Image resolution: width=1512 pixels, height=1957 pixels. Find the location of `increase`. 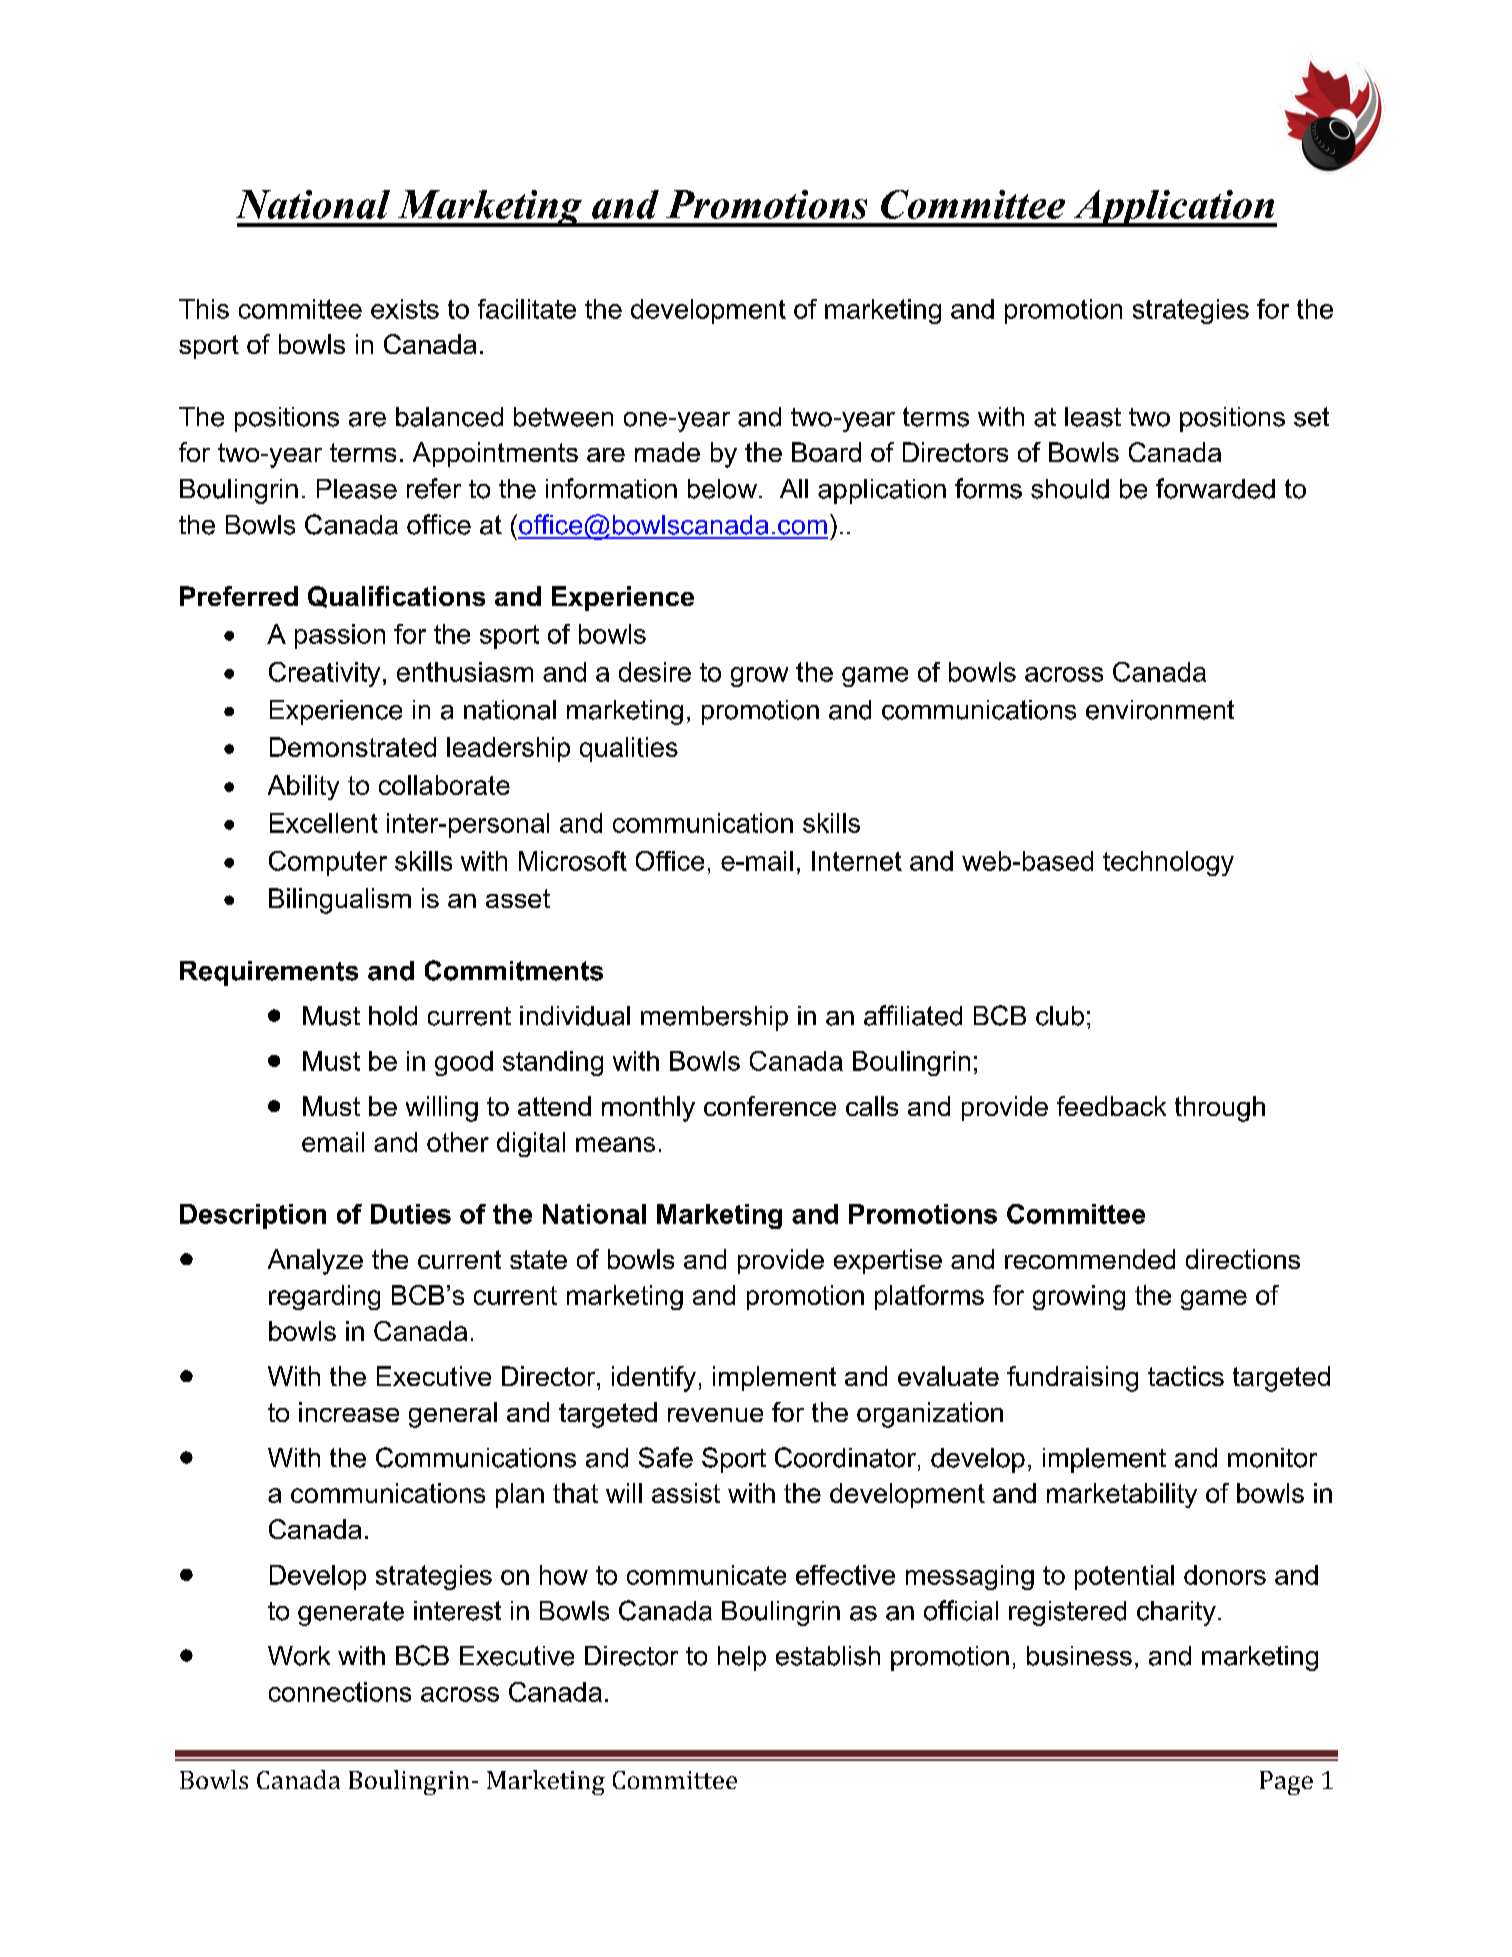

increase is located at coordinates (349, 1412).
